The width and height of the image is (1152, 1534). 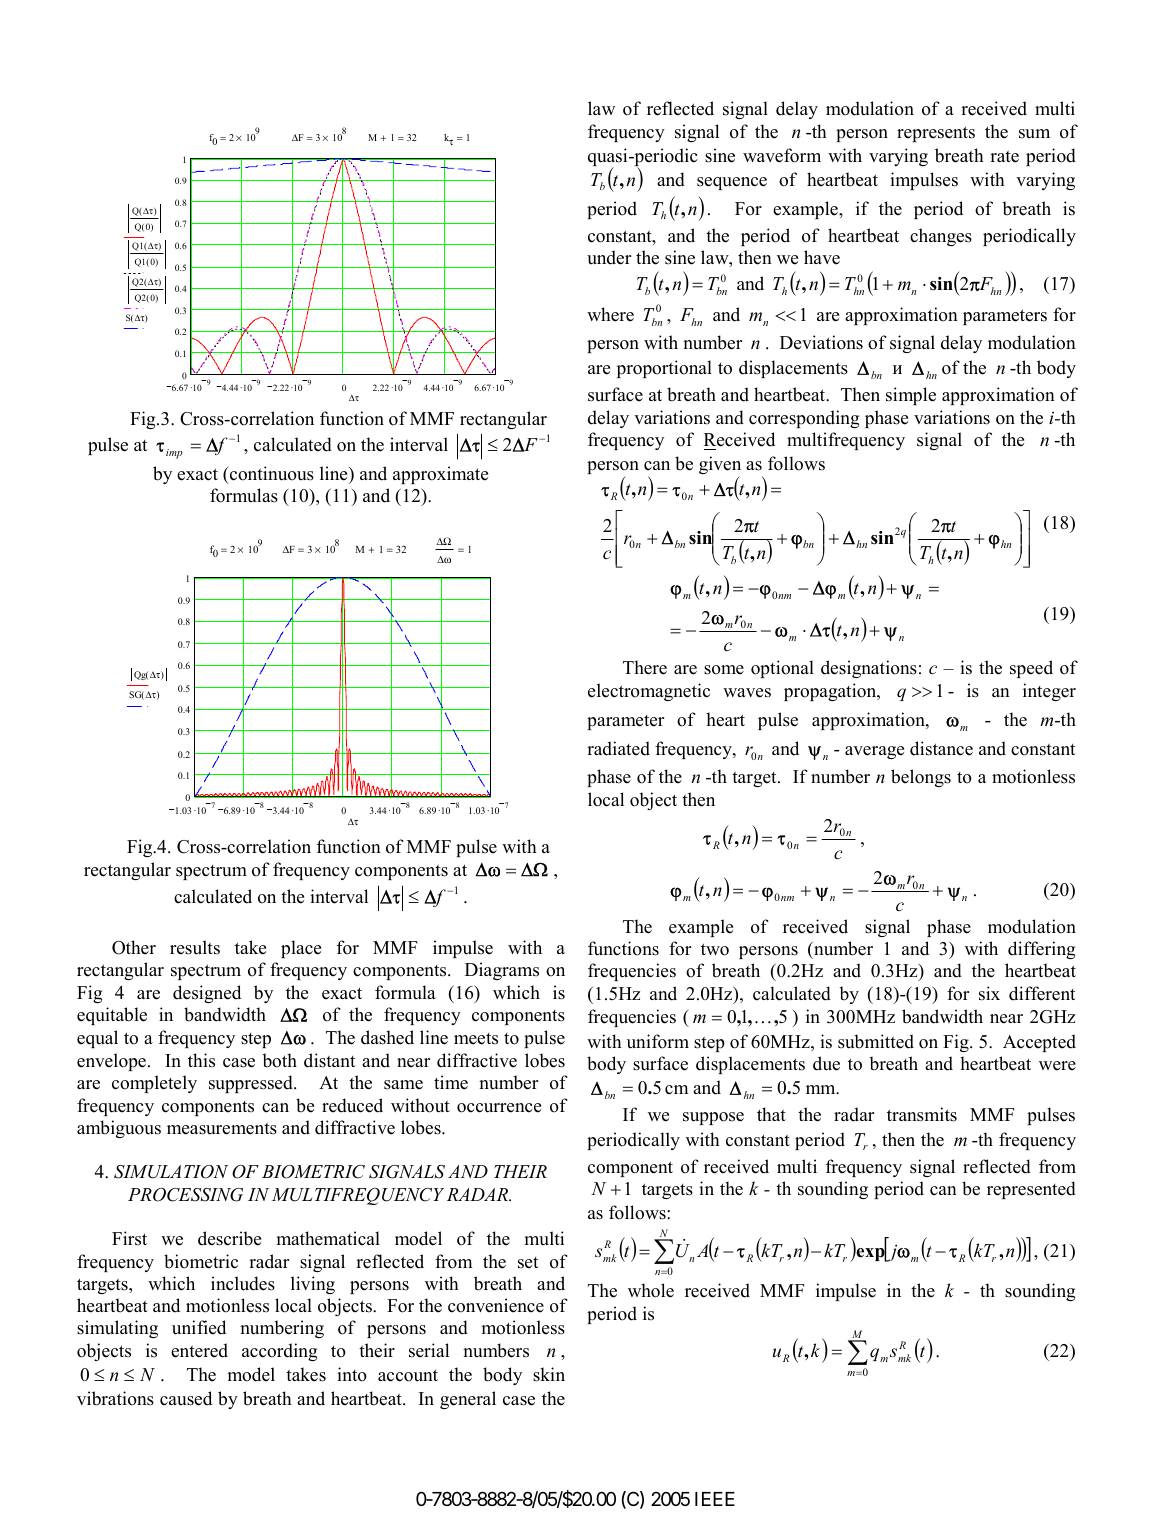 What do you see at coordinates (936, 134) in the image?
I see `represents` at bounding box center [936, 134].
